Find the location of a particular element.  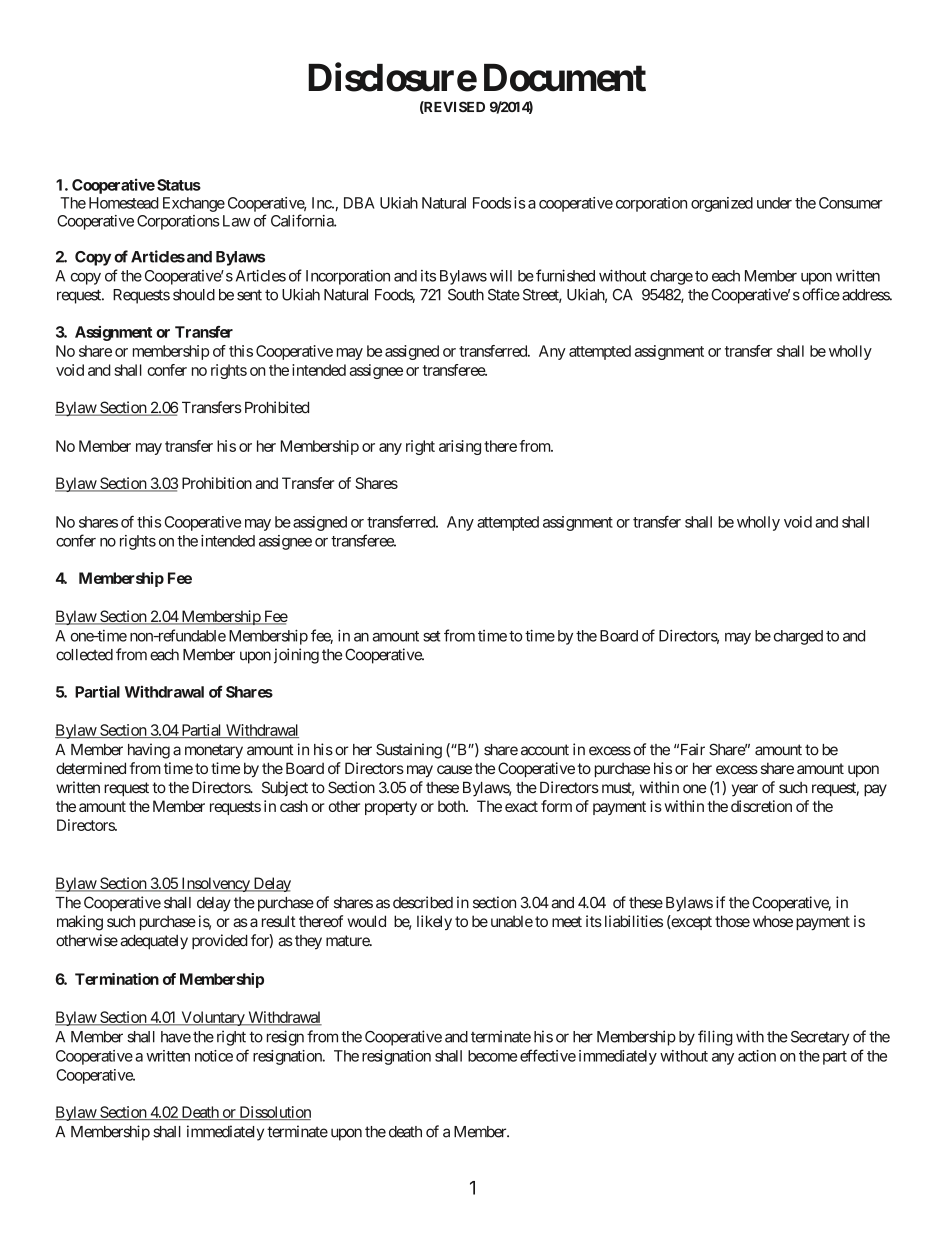

office is located at coordinates (821, 294).
